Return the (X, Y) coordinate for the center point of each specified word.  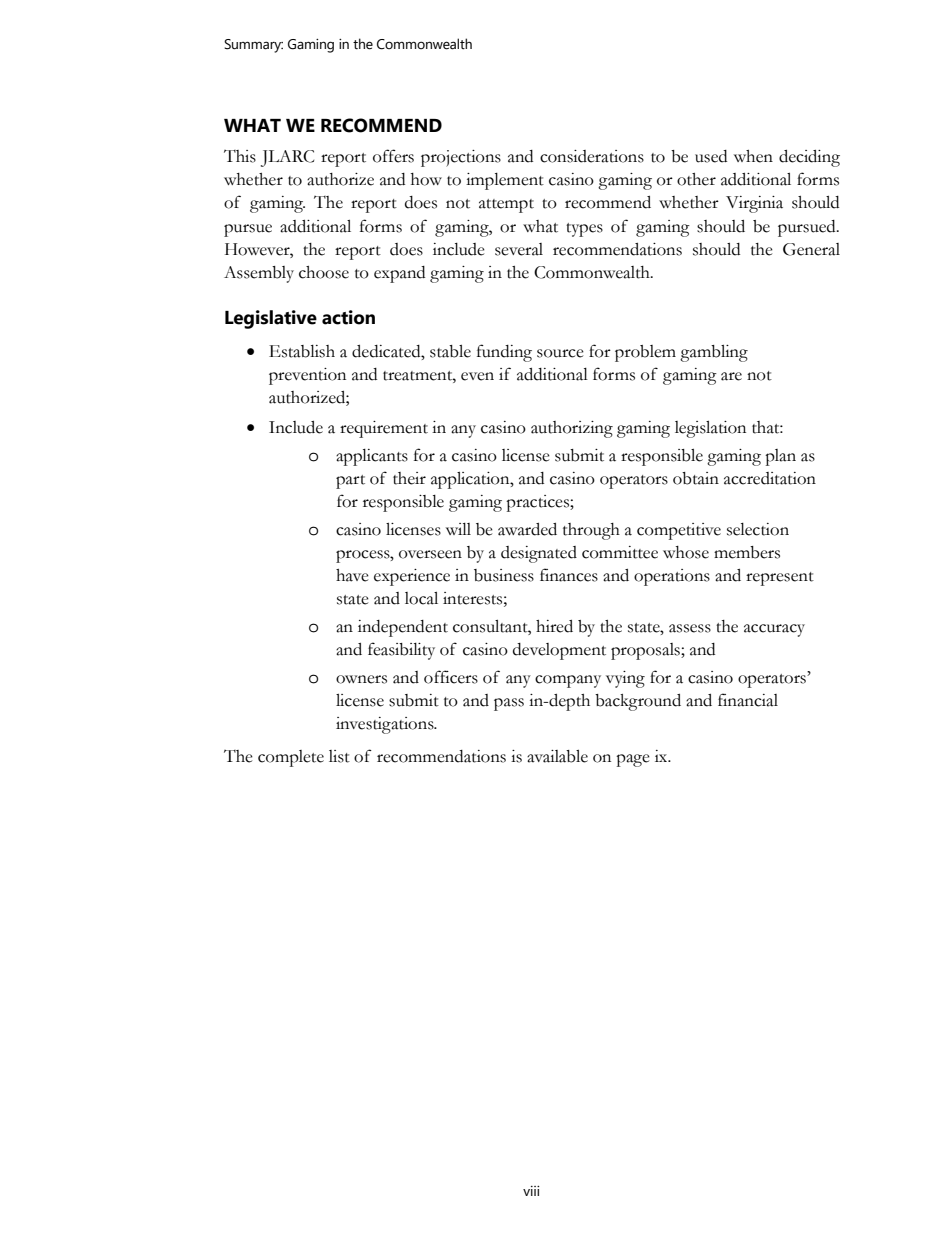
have (352, 575)
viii (531, 1191)
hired (554, 626)
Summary (253, 46)
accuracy (774, 630)
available (557, 756)
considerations (592, 156)
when (753, 156)
